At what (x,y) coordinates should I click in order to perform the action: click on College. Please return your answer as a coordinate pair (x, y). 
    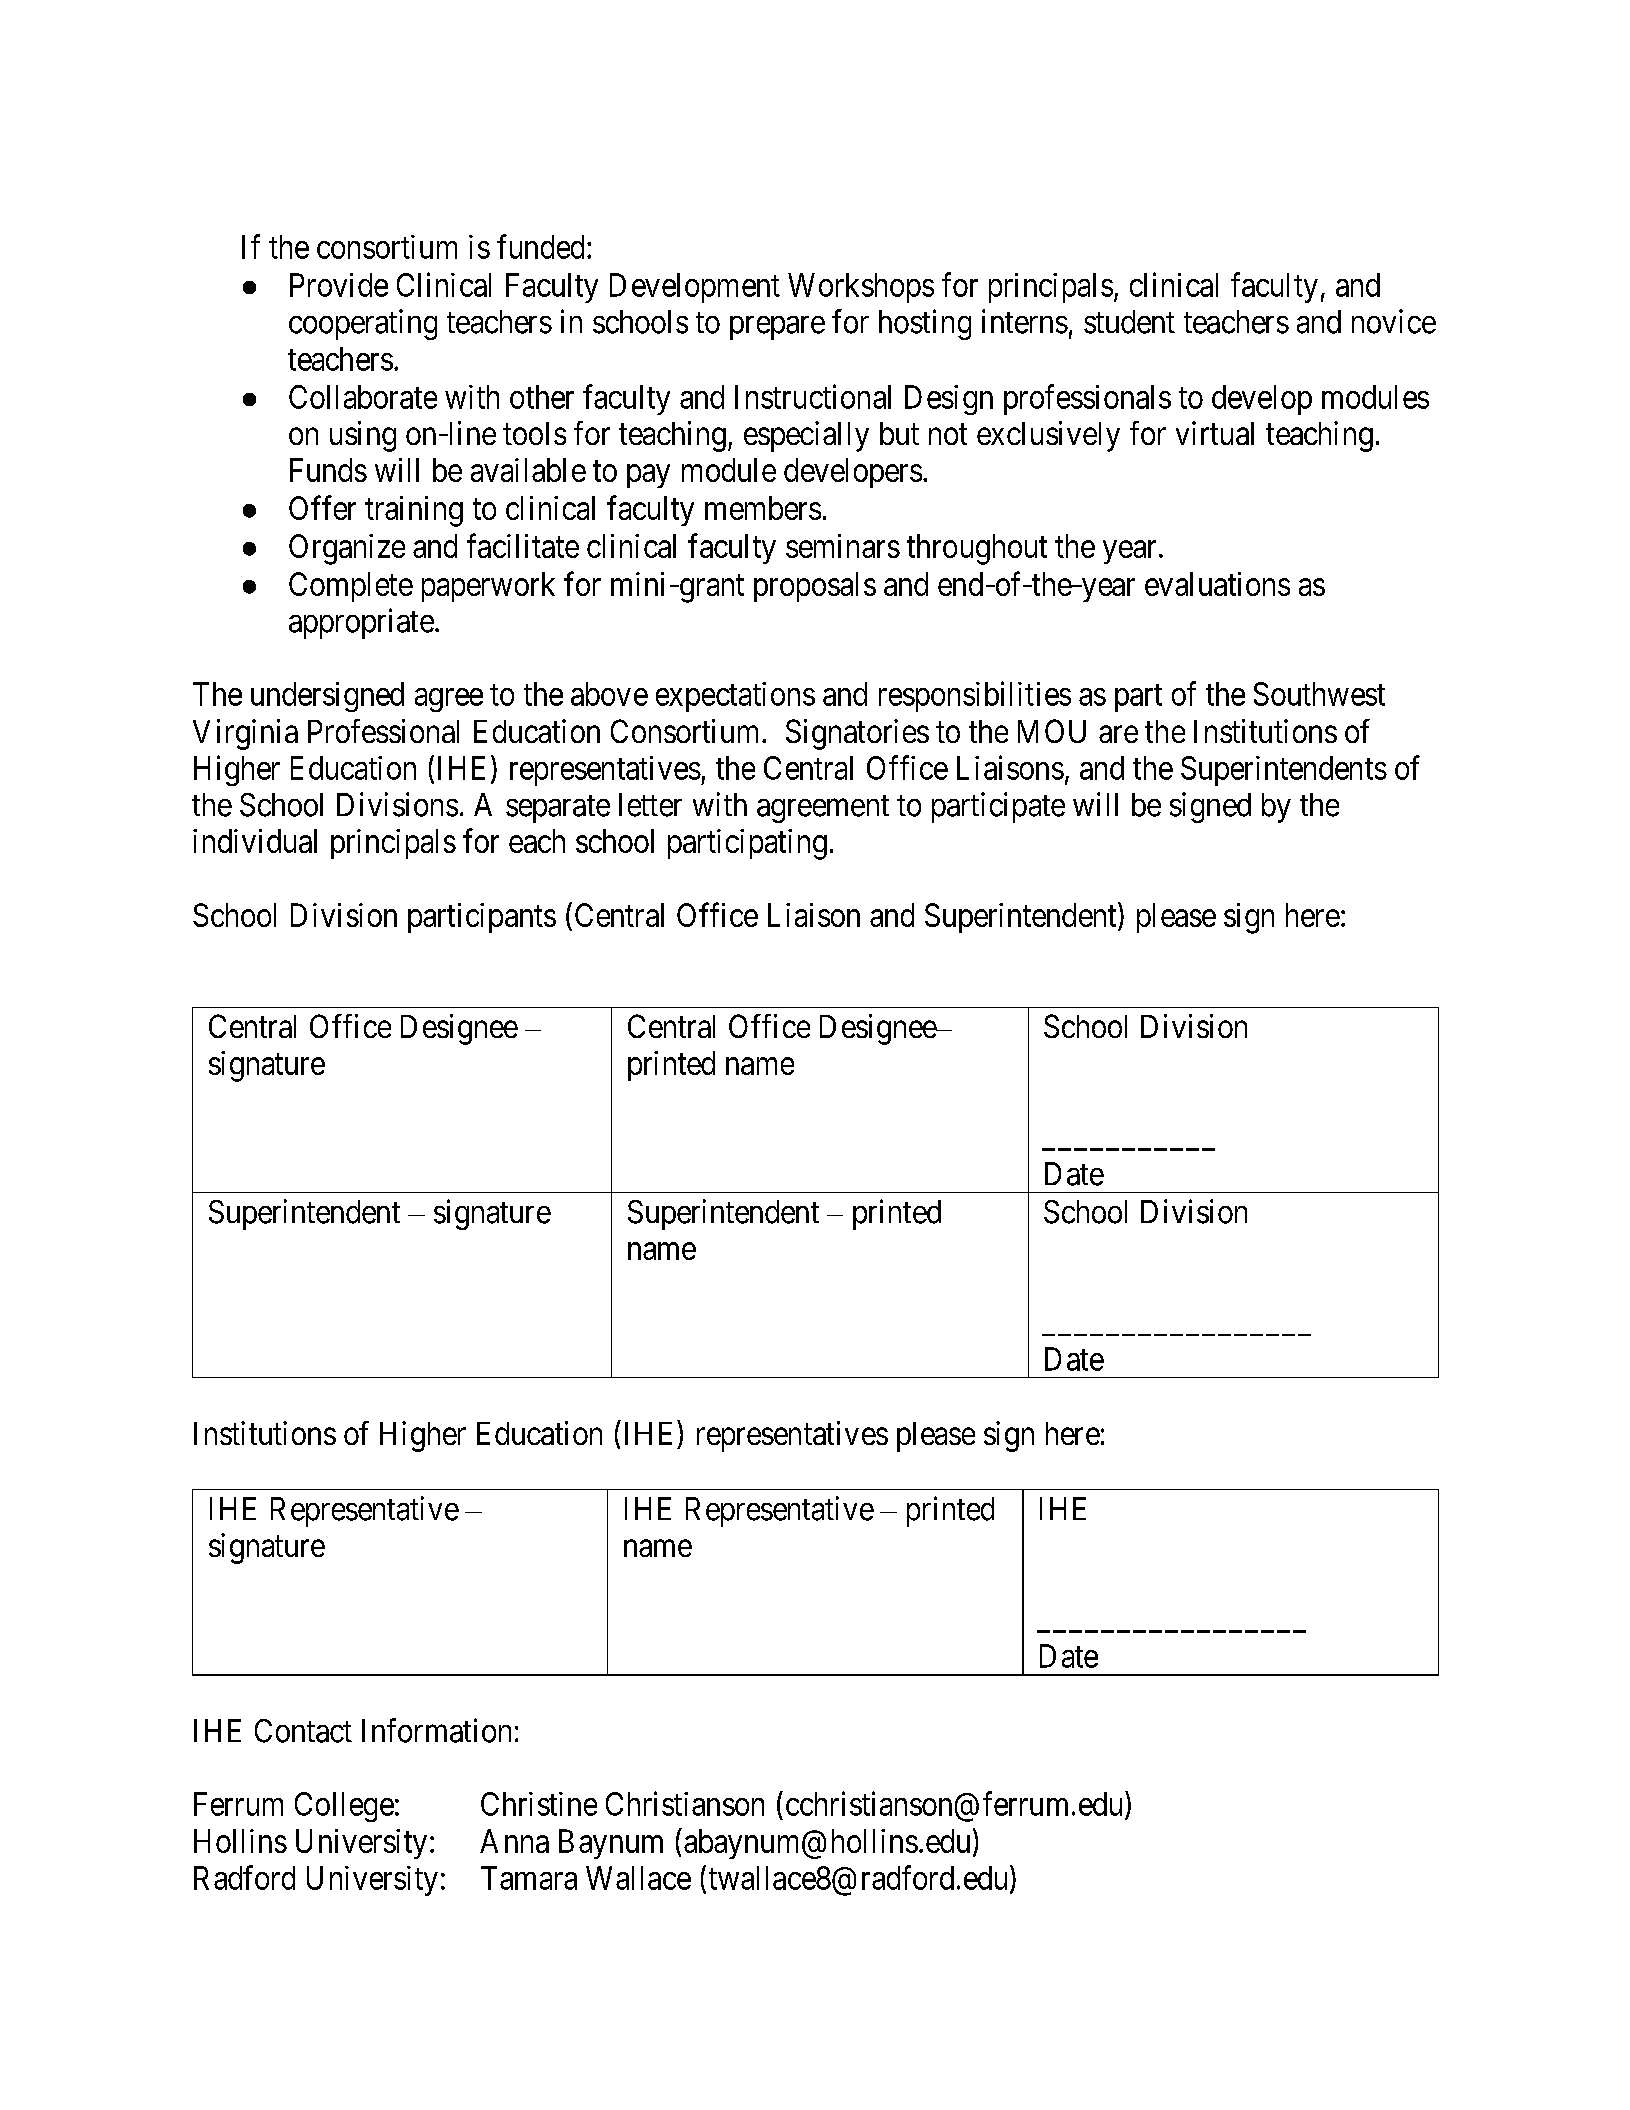
    Looking at the image, I should click on (344, 1807).
